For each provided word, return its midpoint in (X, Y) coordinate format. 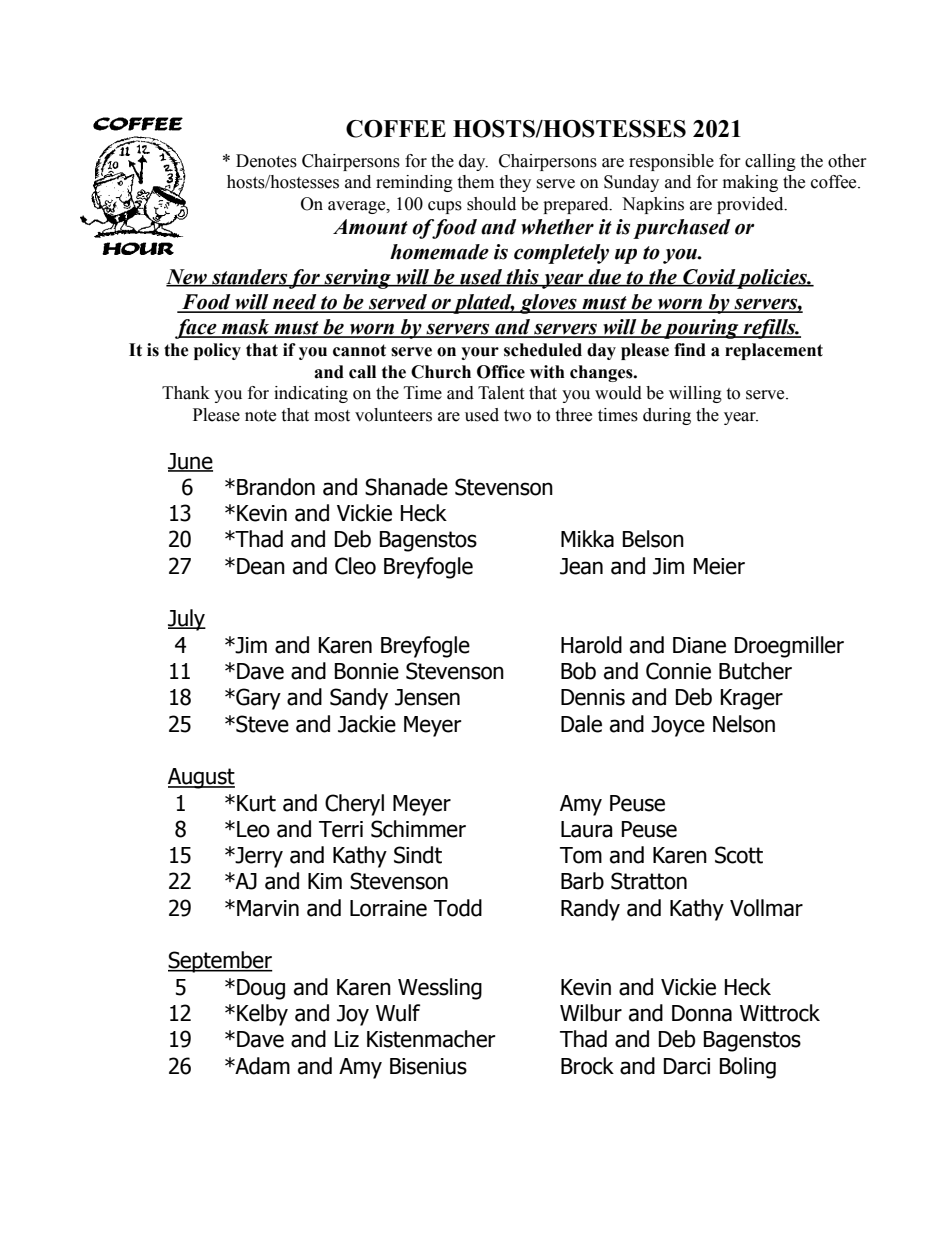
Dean (261, 566)
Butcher (755, 671)
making (750, 183)
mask (246, 328)
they (515, 183)
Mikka (587, 539)
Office (501, 372)
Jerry (258, 857)
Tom (581, 855)
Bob (578, 671)
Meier (719, 566)
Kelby (262, 1015)
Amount (370, 227)
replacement (774, 351)
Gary (257, 699)
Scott (739, 855)
